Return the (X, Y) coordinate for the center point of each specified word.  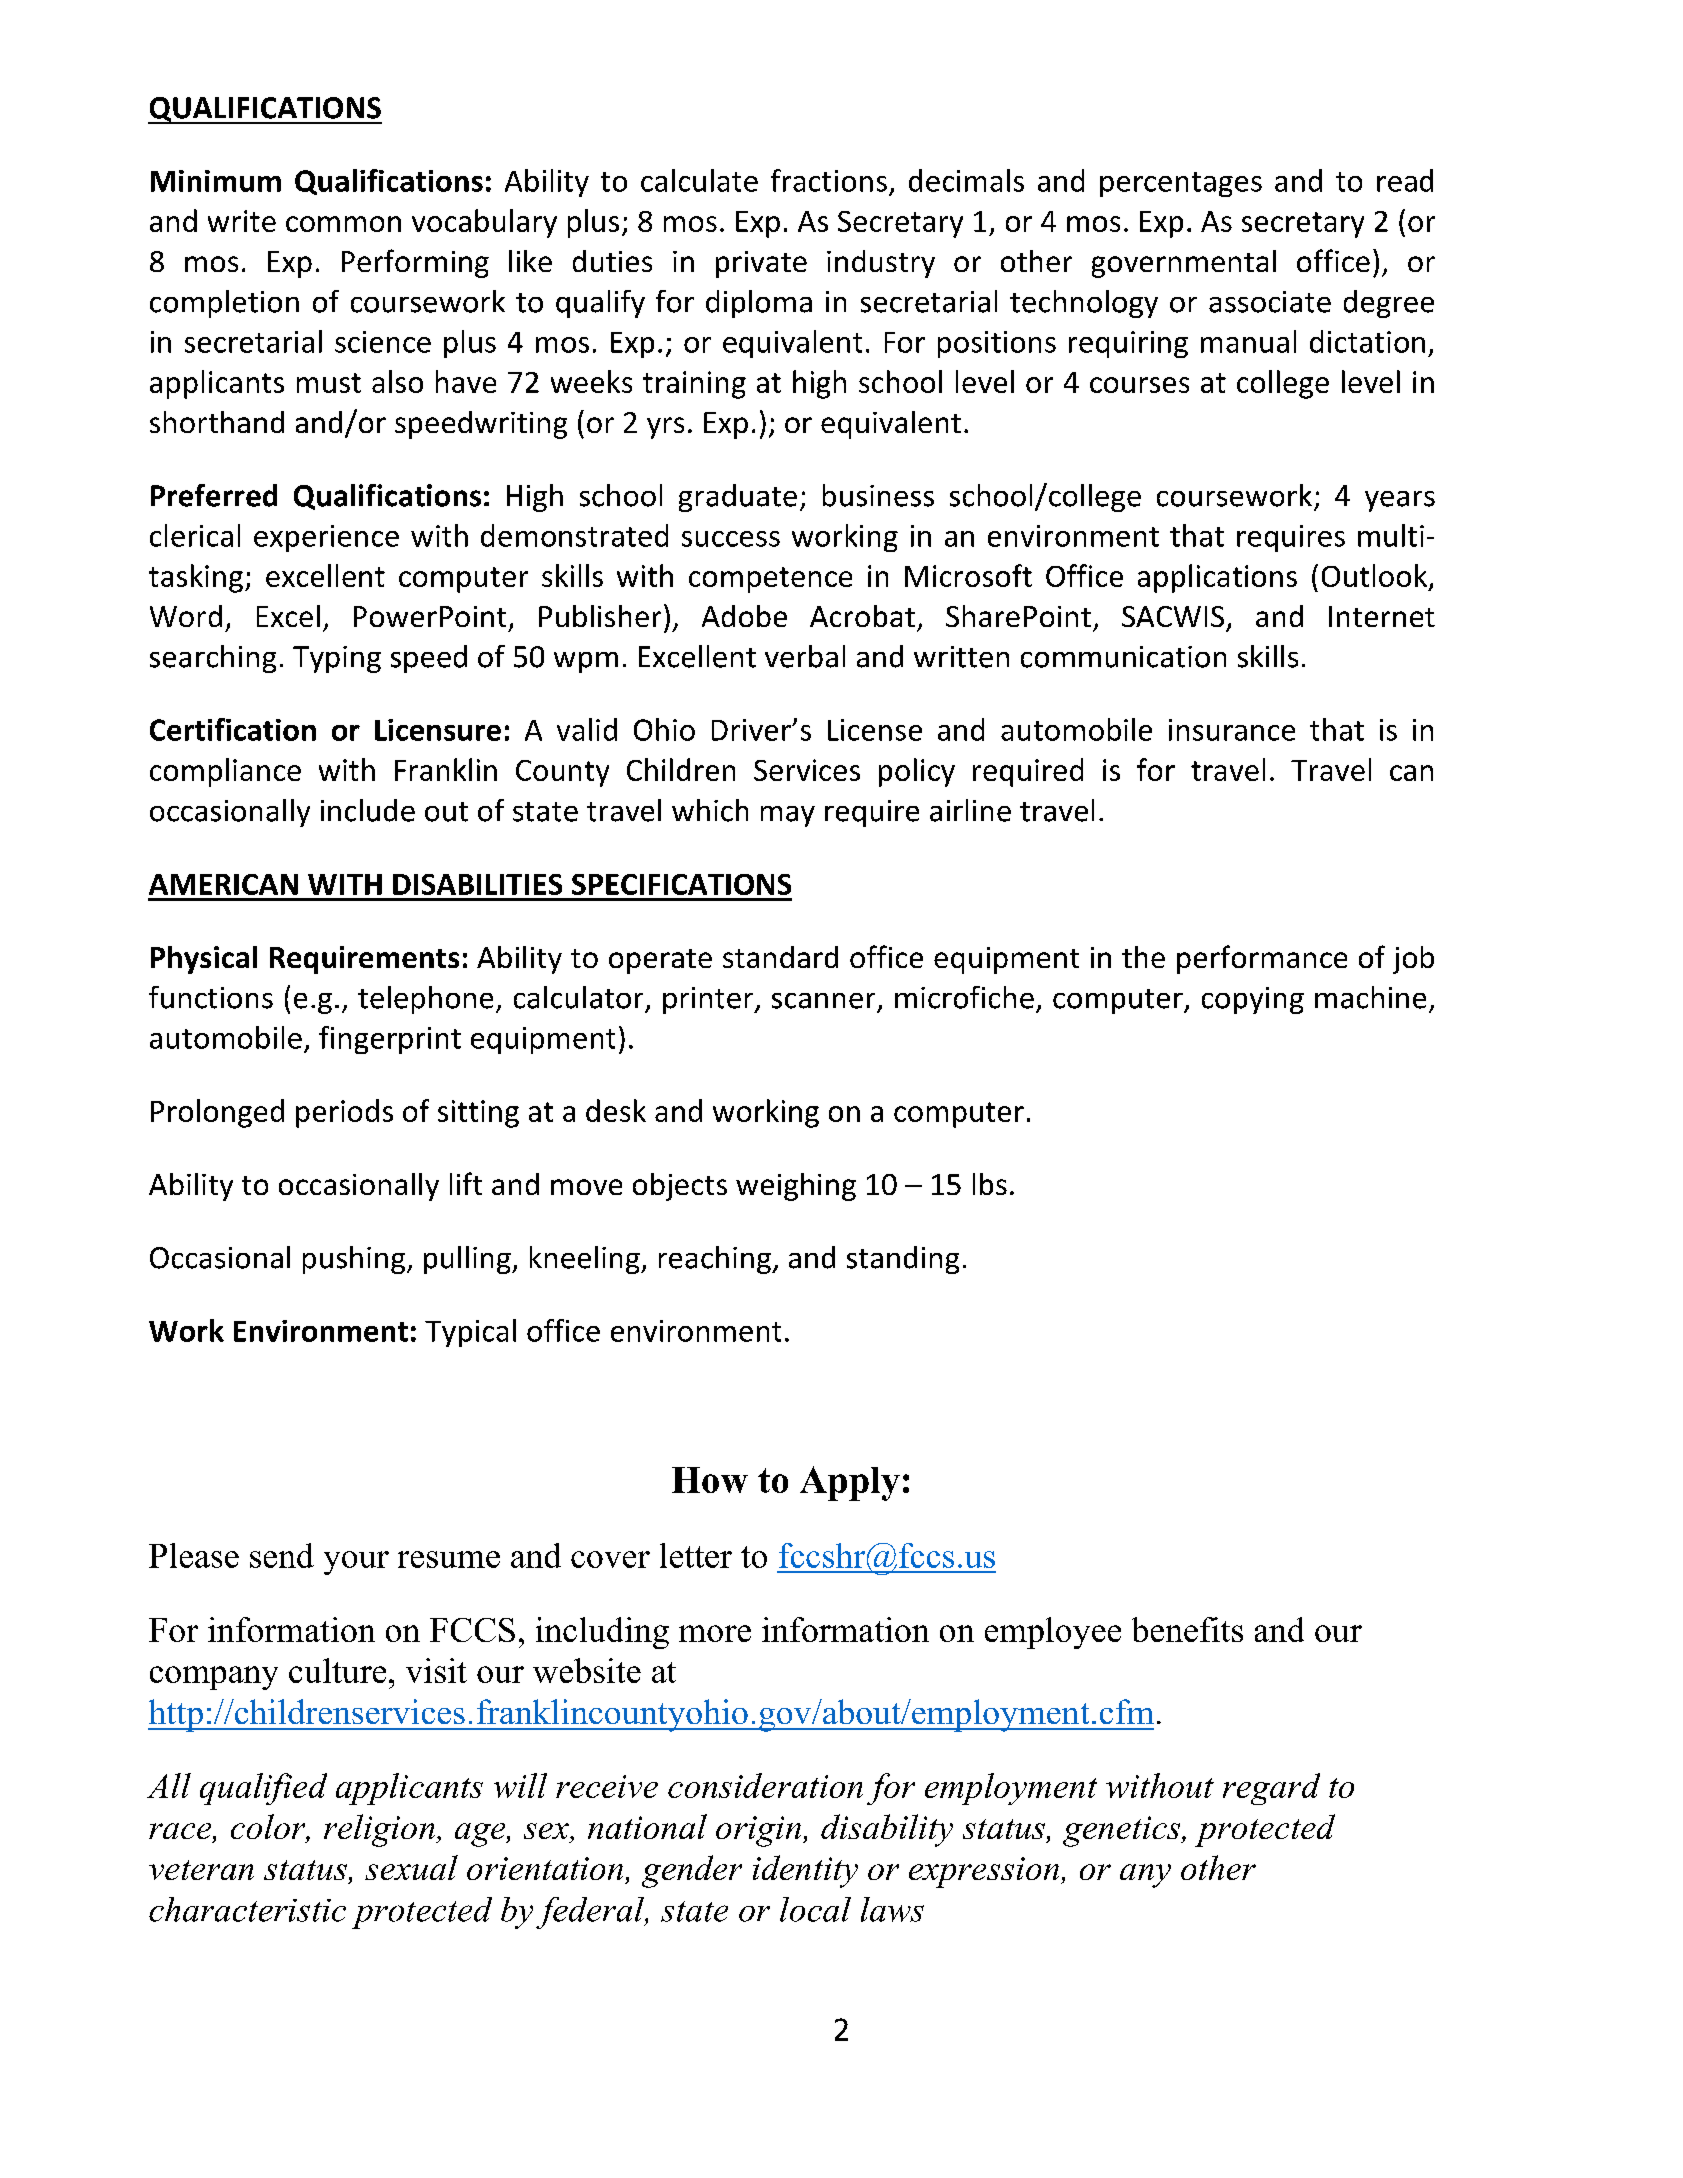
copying (1253, 1000)
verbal (805, 656)
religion (380, 1830)
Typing (337, 659)
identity (805, 1871)
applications (1217, 578)
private (761, 264)
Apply (850, 1483)
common (343, 224)
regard (1271, 1789)
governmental (1184, 264)
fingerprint (390, 1040)
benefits (1187, 1629)
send (282, 1555)
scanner (823, 1001)
